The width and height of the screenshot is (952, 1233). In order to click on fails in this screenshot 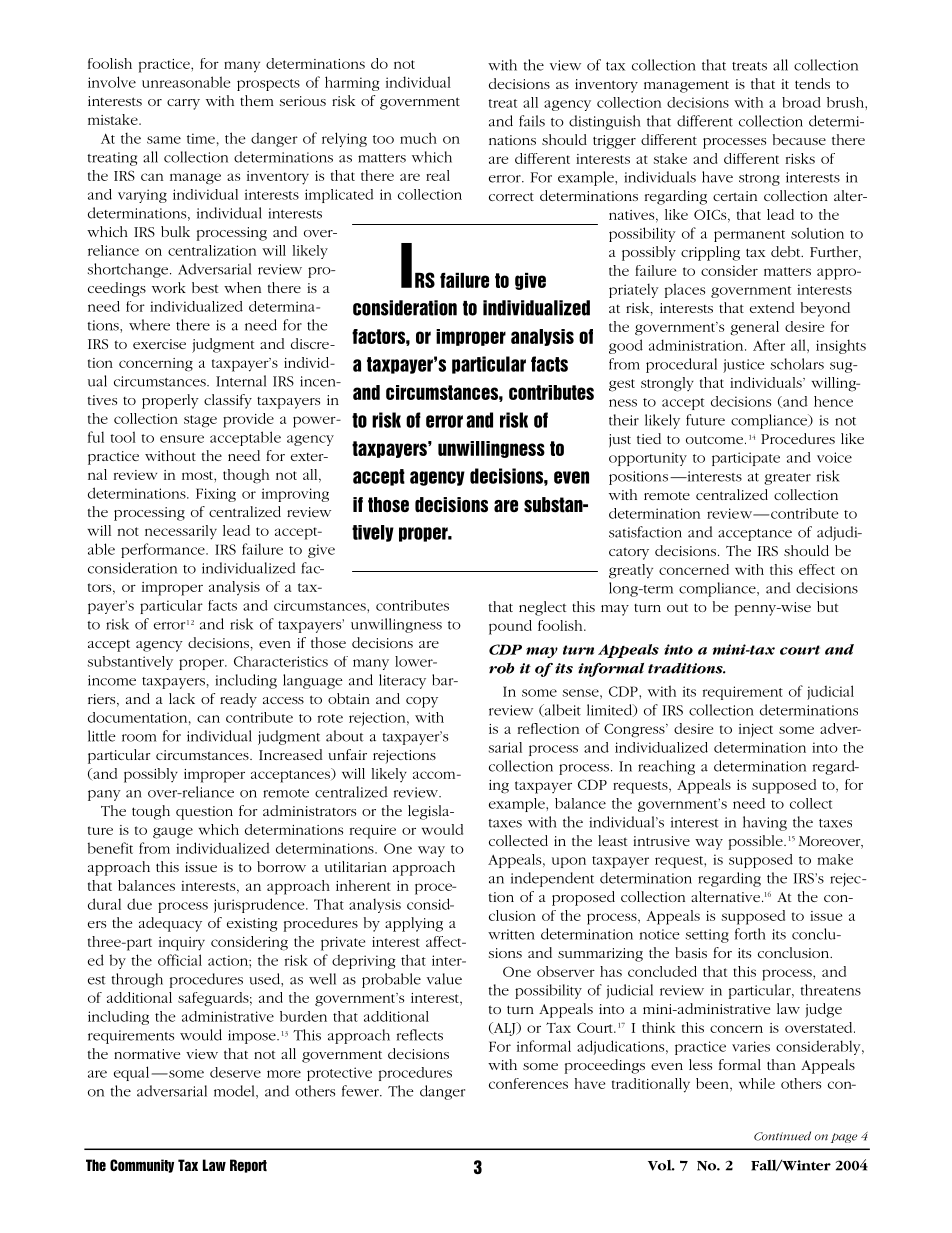, I will do `click(532, 121)`.
